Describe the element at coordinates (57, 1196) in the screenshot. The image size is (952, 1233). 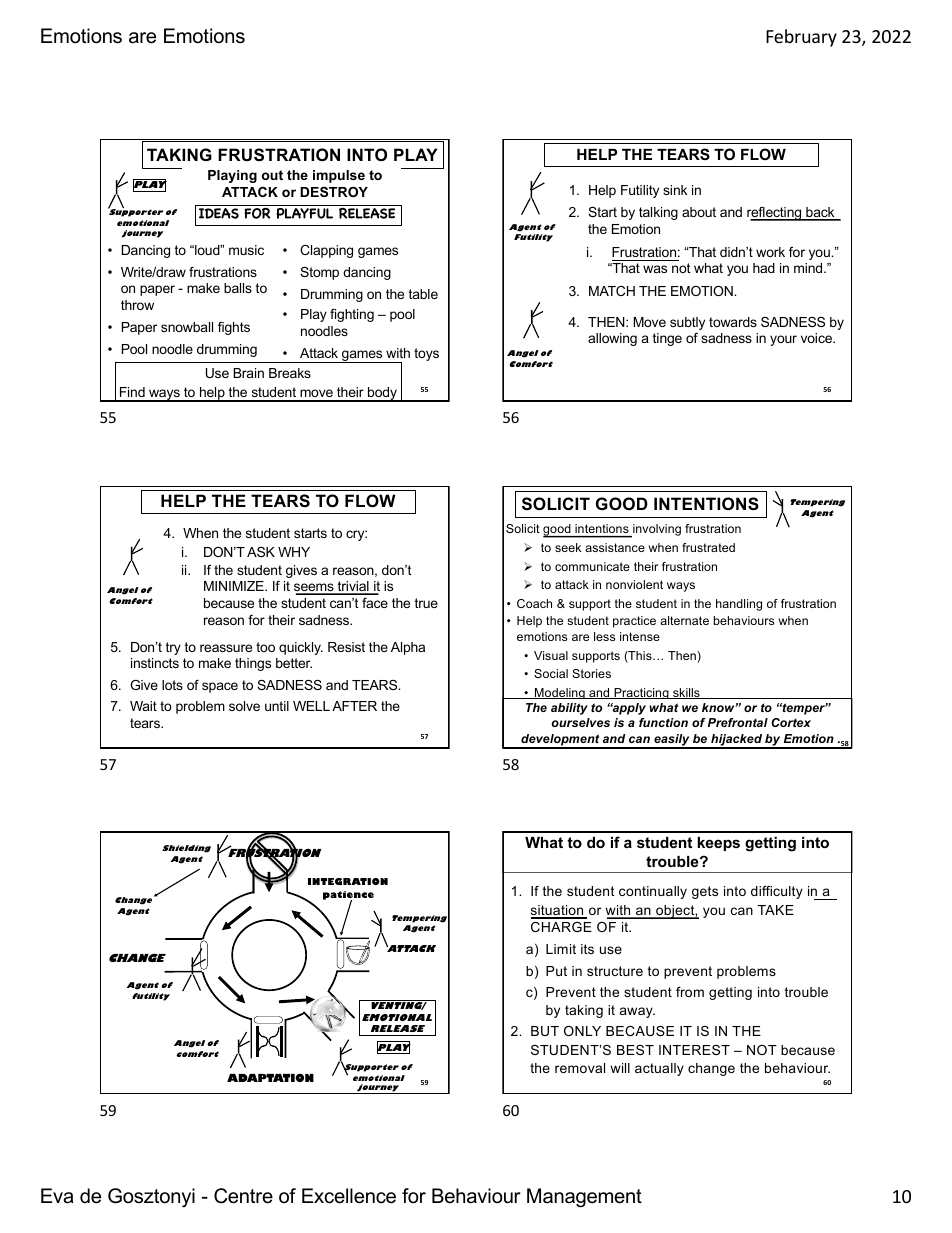
I see `Eva` at that location.
